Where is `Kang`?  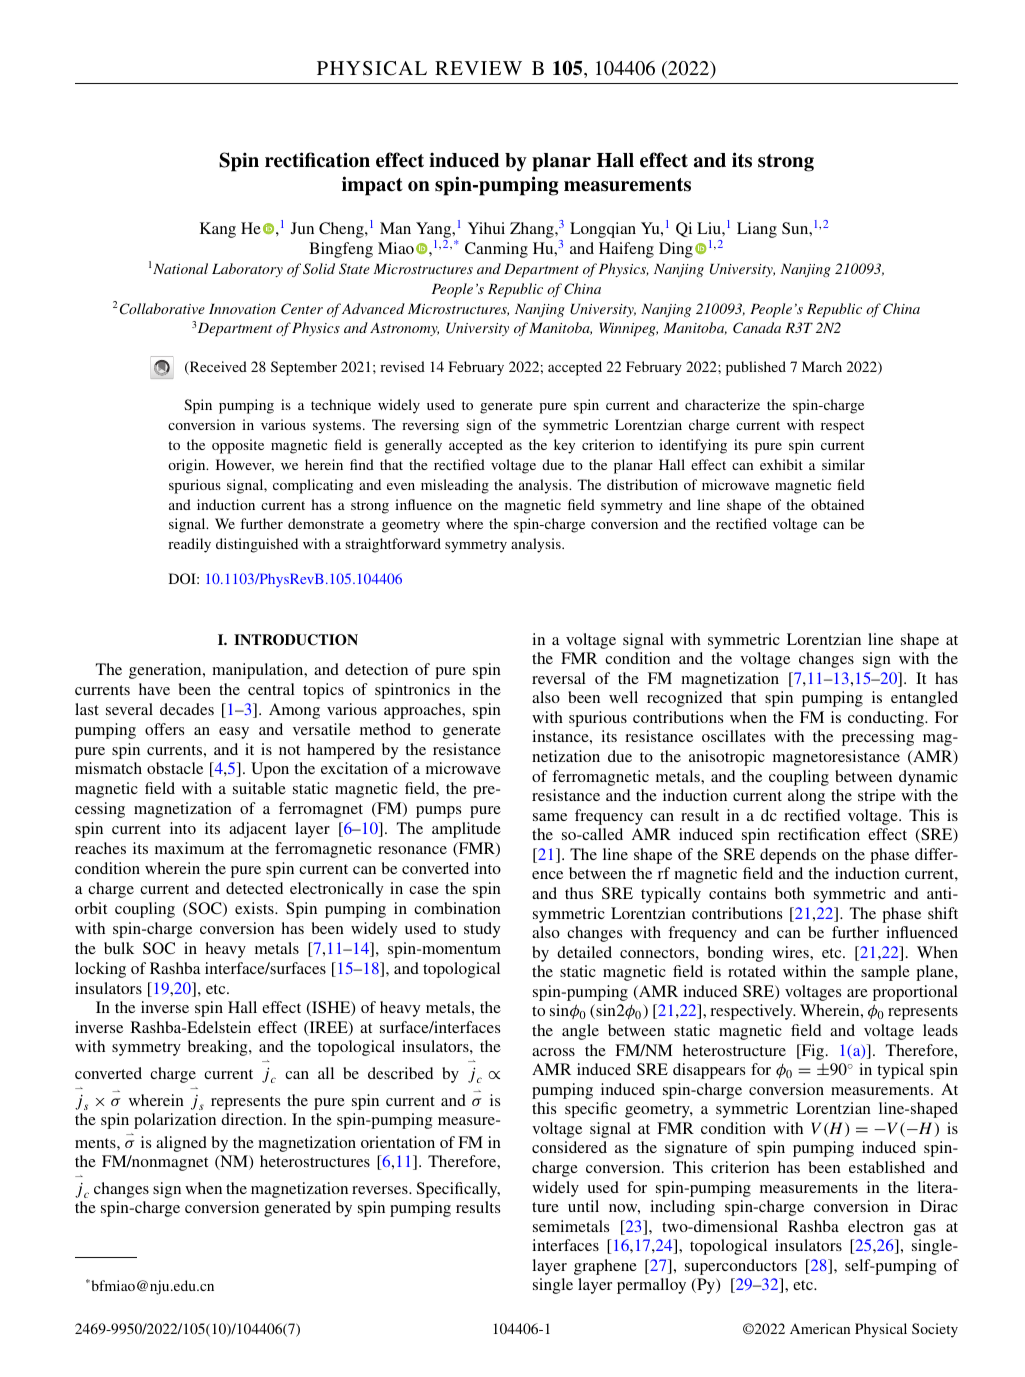 Kang is located at coordinates (218, 230).
